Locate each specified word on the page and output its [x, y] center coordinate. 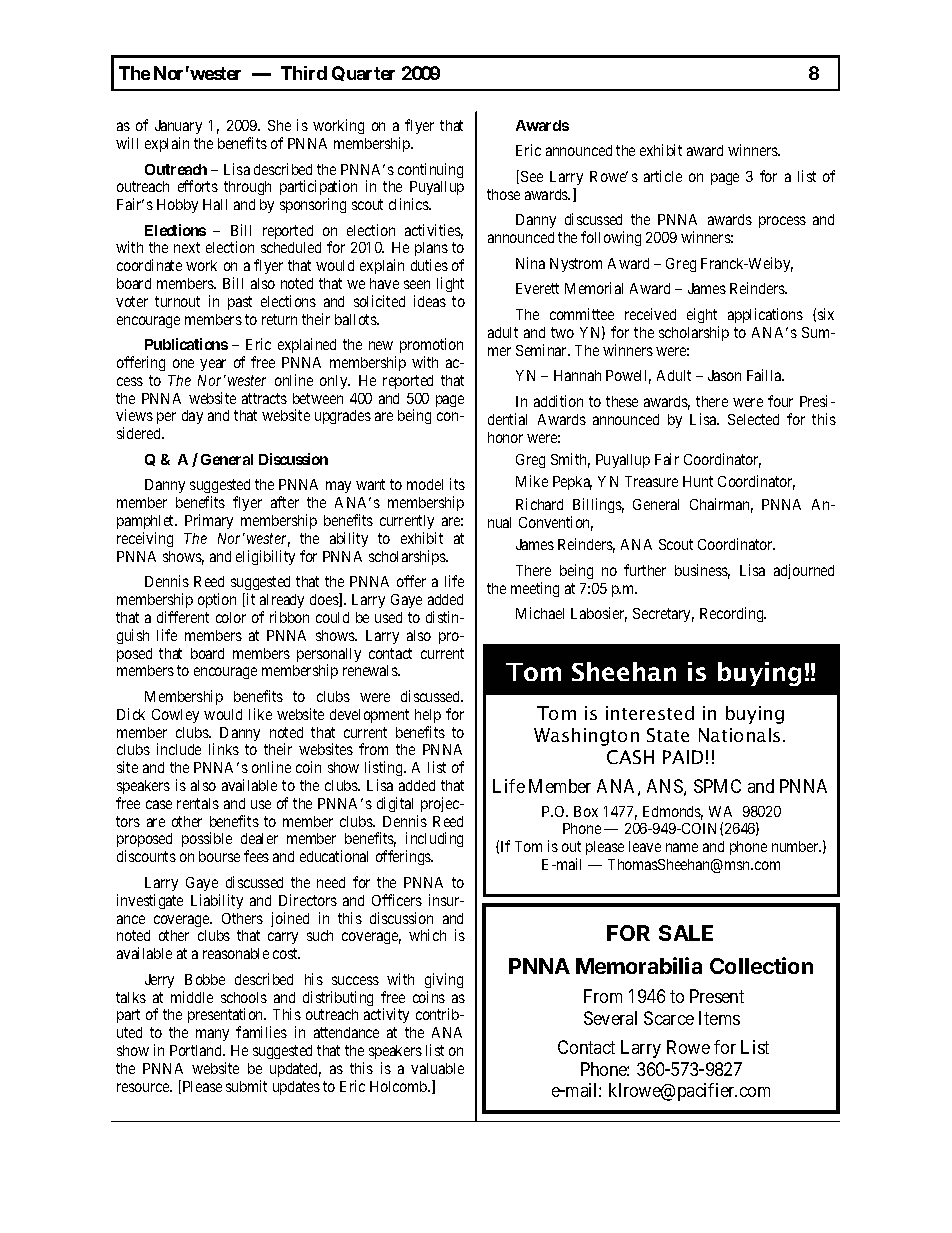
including [434, 841]
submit [246, 1086]
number [796, 846]
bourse [219, 856]
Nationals [739, 735]
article [663, 176]
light [450, 284]
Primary [209, 521]
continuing [430, 170]
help [428, 716]
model [425, 484]
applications [765, 315]
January [178, 127]
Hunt [698, 481]
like [260, 714]
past [240, 303]
